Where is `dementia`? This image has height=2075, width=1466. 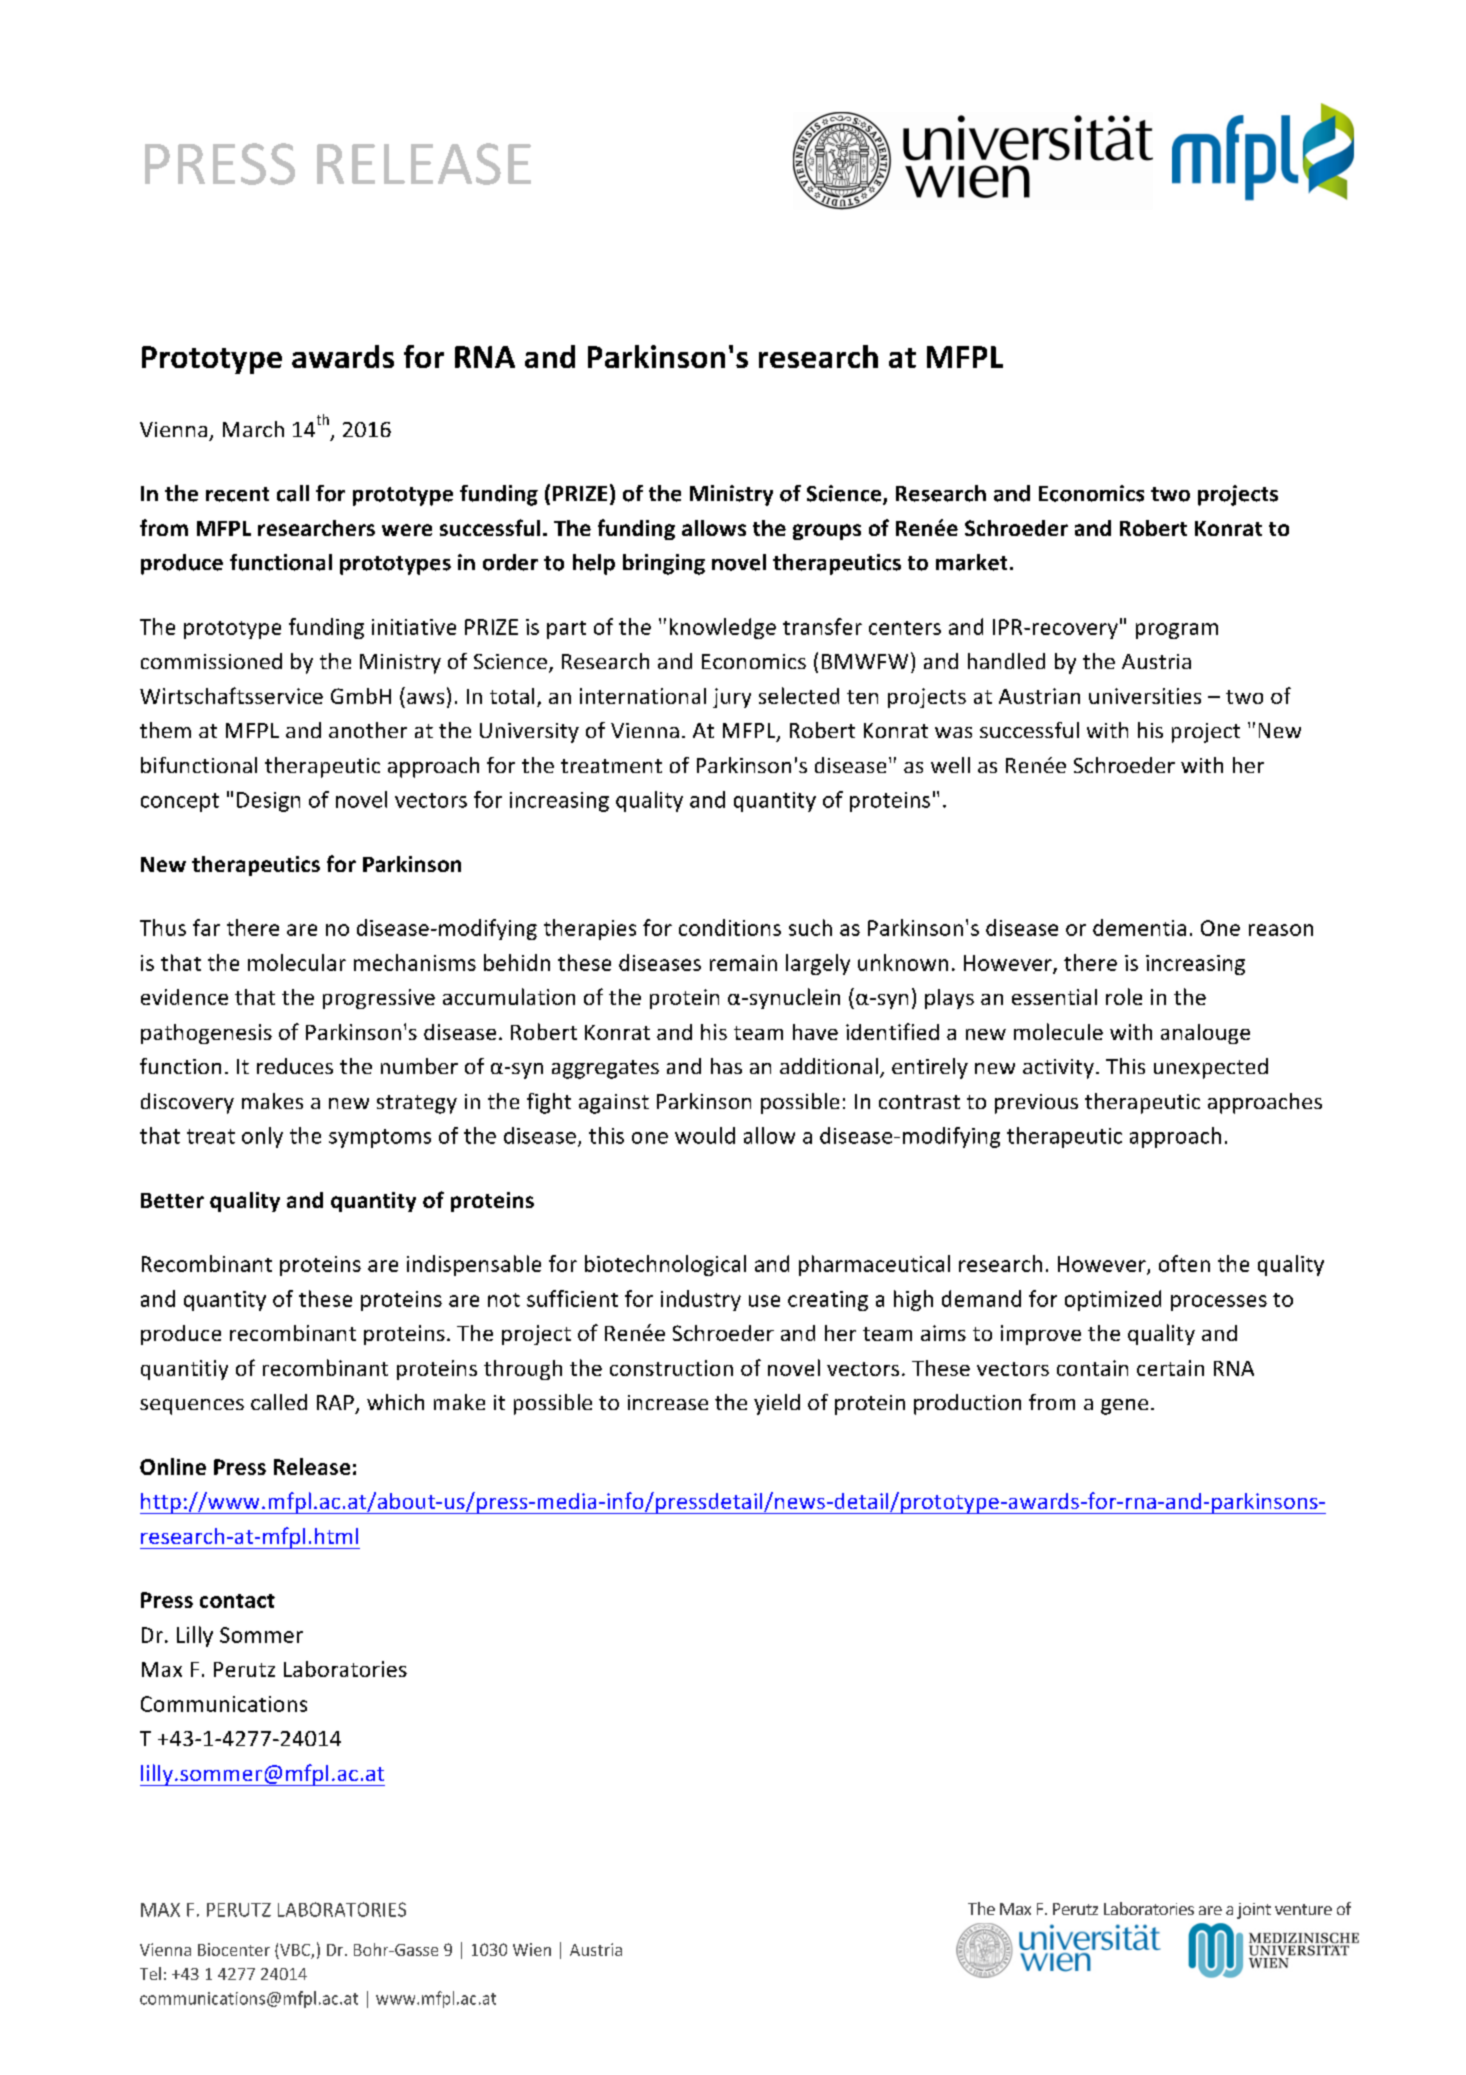
dementia is located at coordinates (1139, 927).
